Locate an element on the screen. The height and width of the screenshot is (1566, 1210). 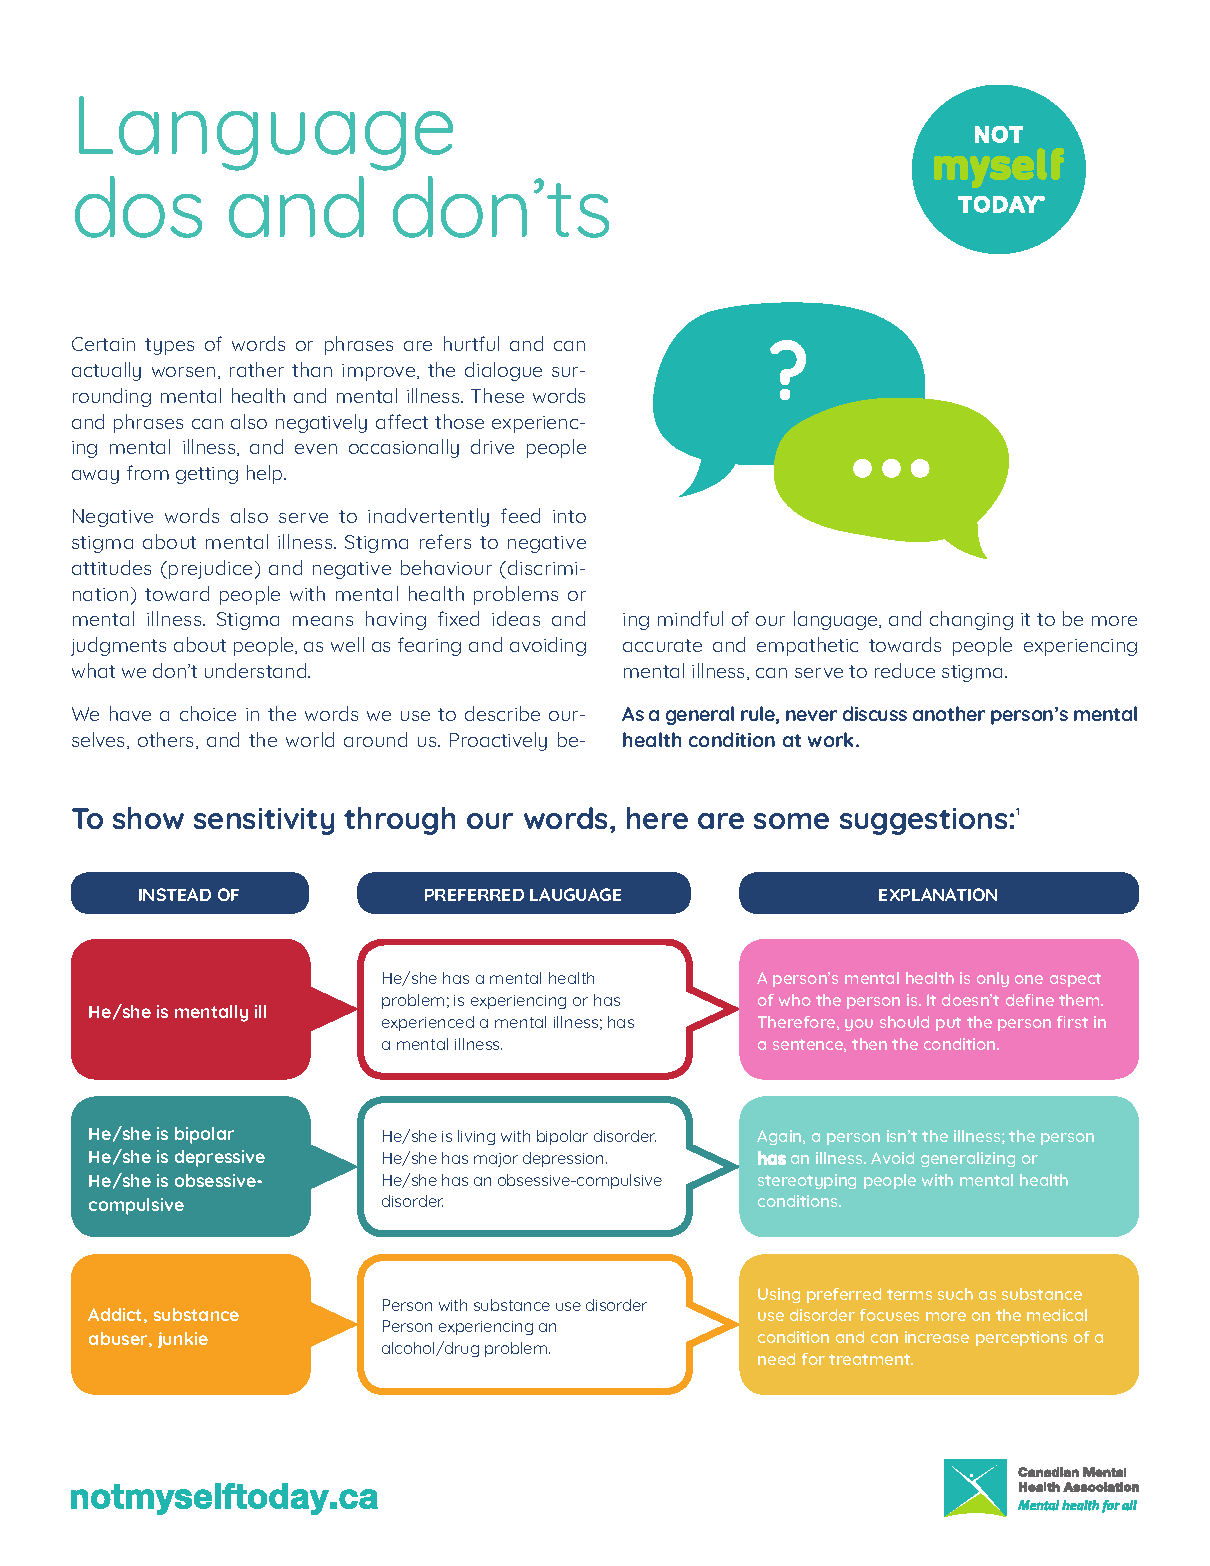
then is located at coordinates (869, 1044).
